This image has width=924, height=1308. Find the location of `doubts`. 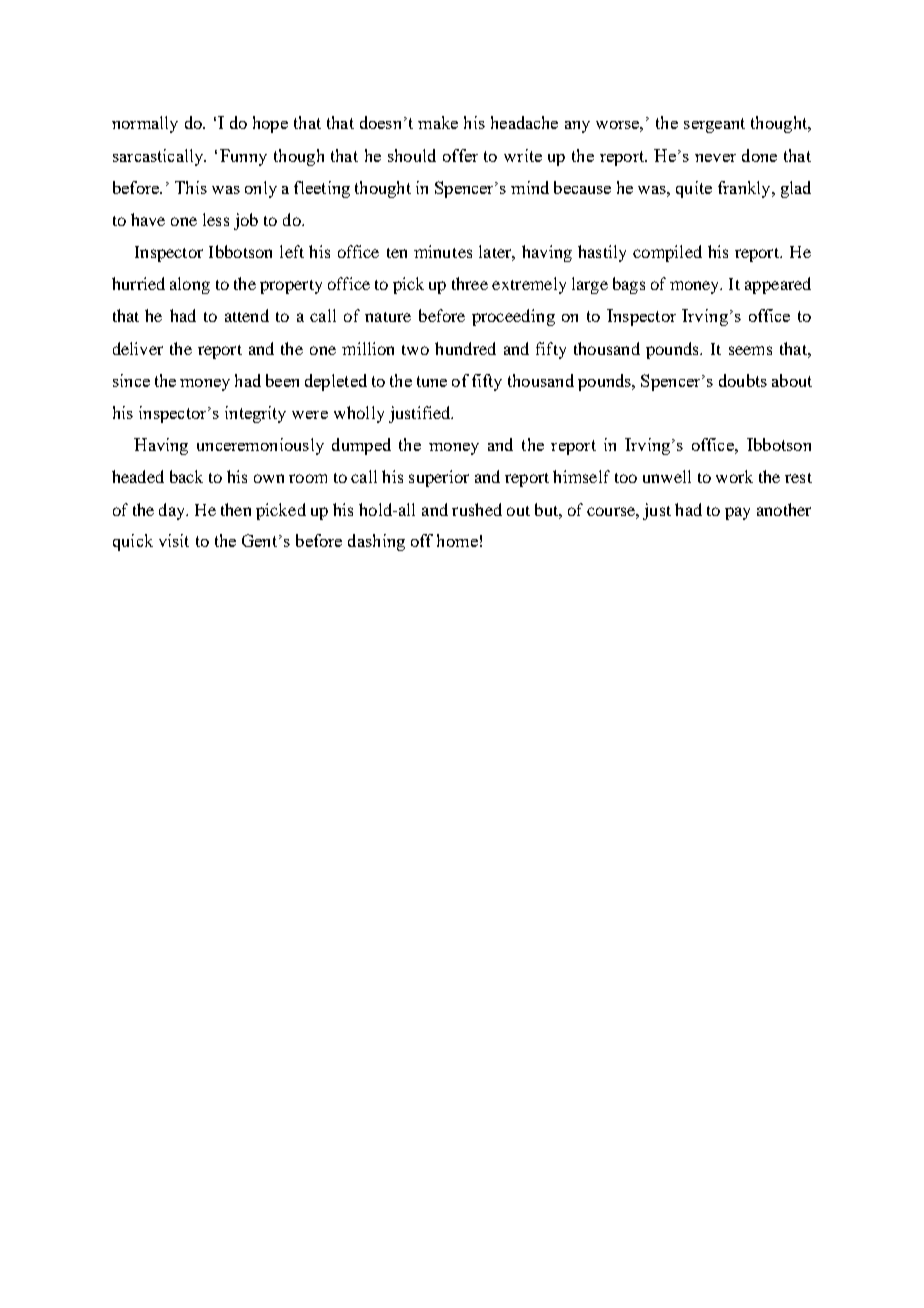

doubts is located at coordinates (743, 380).
